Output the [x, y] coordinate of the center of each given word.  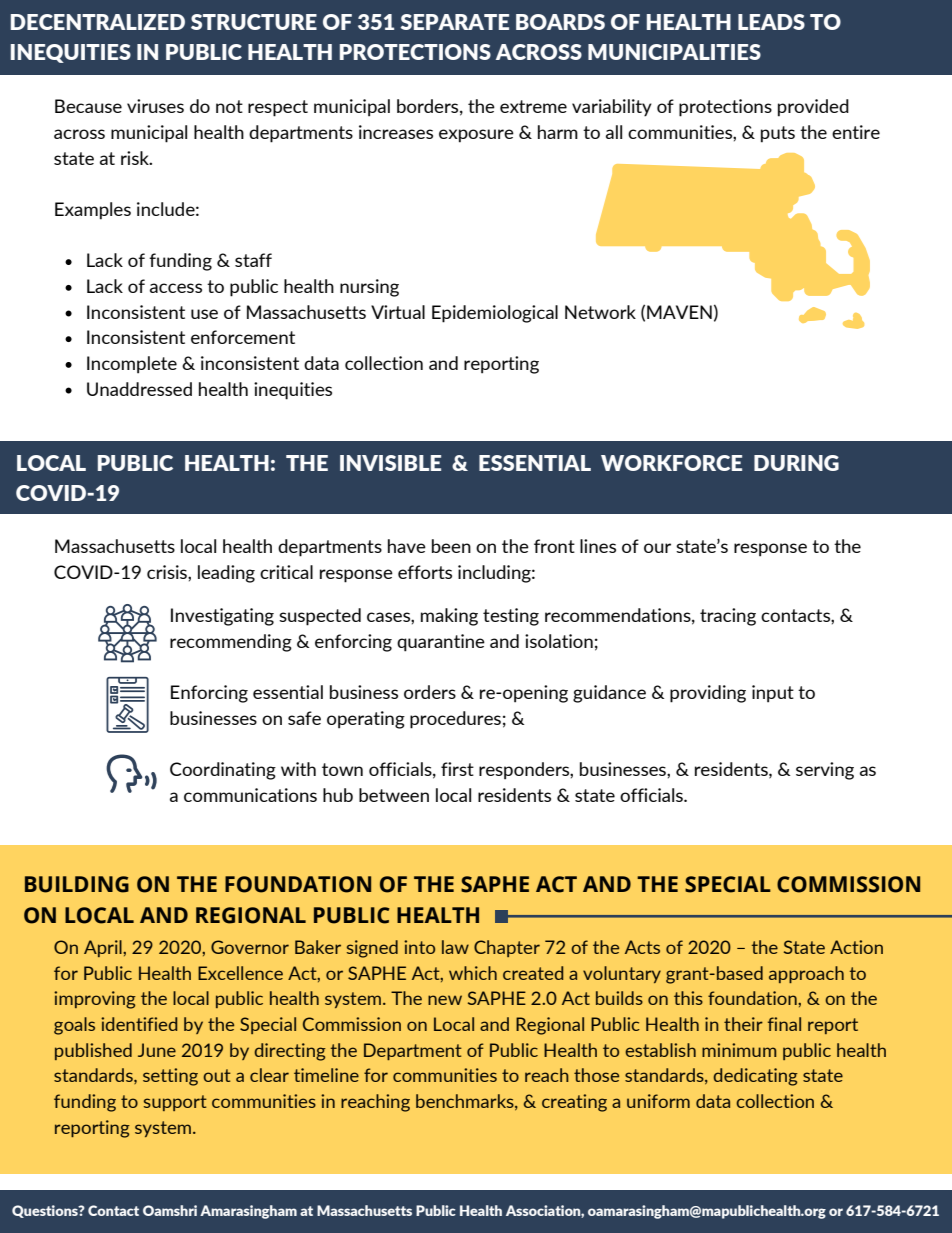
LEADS [771, 22]
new [445, 1000]
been [451, 546]
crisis [168, 572]
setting [170, 1077]
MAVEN [679, 312]
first [457, 769]
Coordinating [223, 771]
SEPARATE [455, 22]
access [176, 288]
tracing [728, 617]
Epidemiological [495, 314]
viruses [155, 106]
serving [825, 771]
